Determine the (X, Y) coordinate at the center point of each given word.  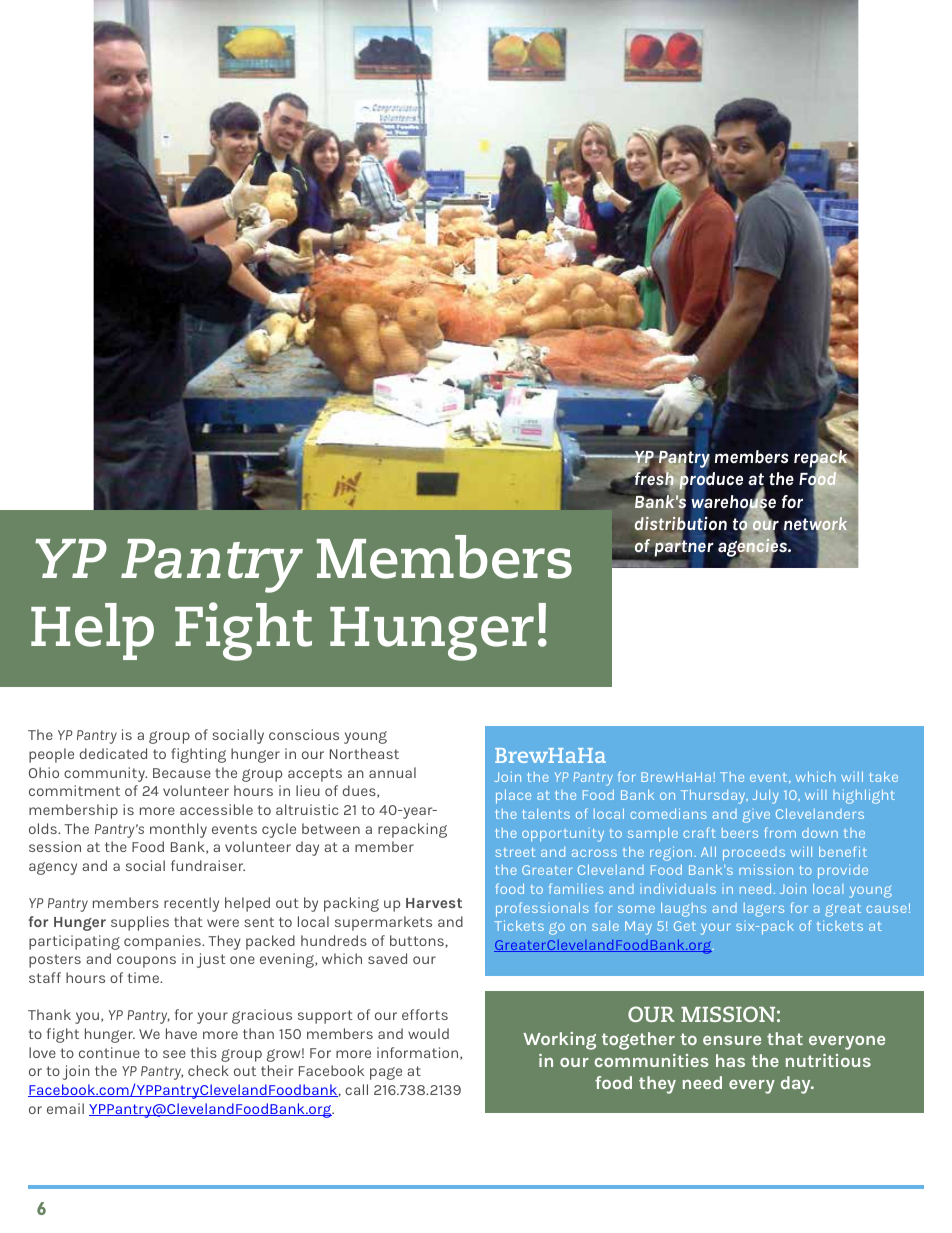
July (766, 797)
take (884, 777)
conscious (304, 734)
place (513, 796)
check (208, 1070)
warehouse (733, 502)
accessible (216, 809)
